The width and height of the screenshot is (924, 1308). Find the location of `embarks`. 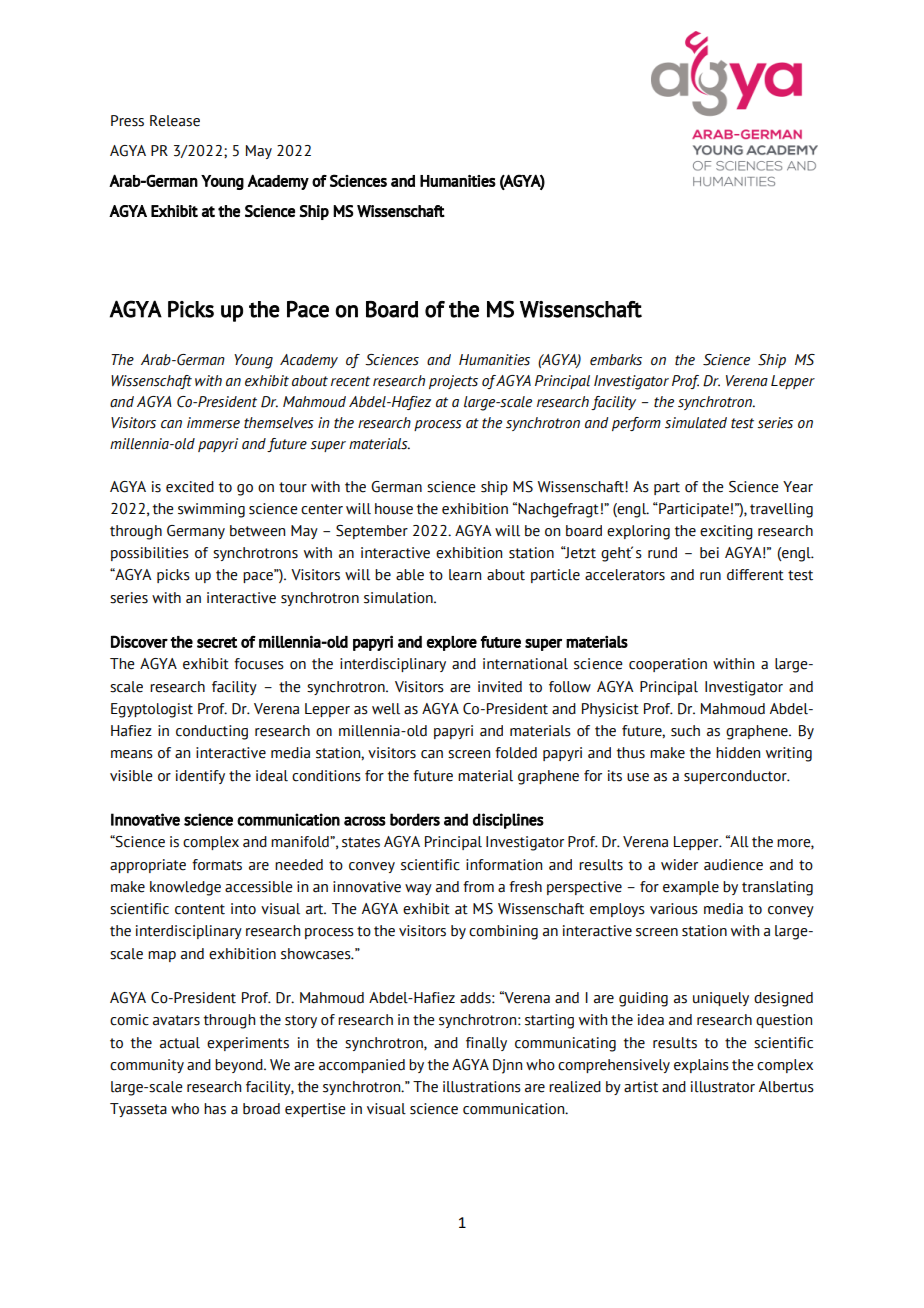

embarks is located at coordinates (616, 360).
